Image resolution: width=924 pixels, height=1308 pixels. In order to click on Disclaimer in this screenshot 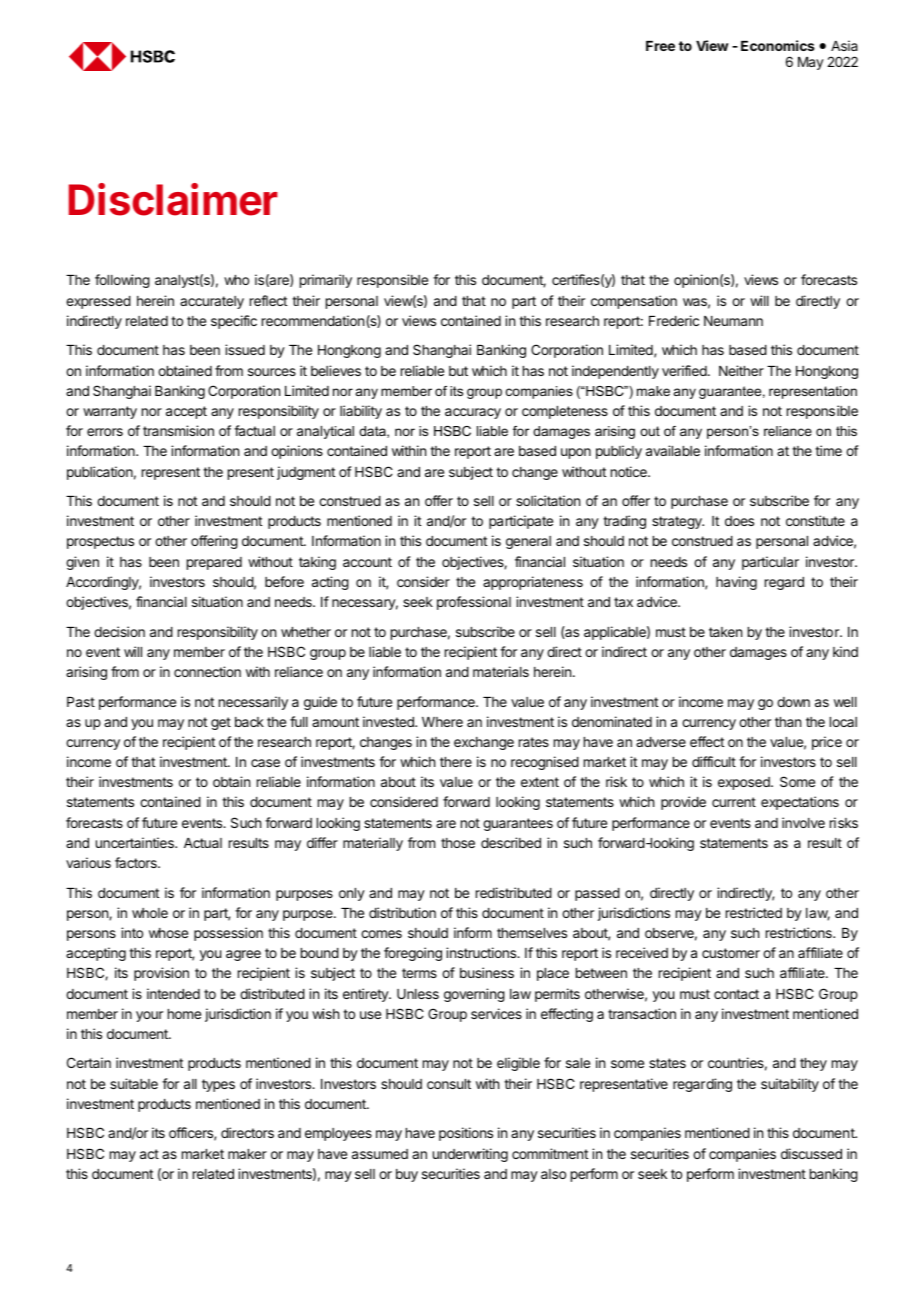, I will do `click(173, 199)`.
